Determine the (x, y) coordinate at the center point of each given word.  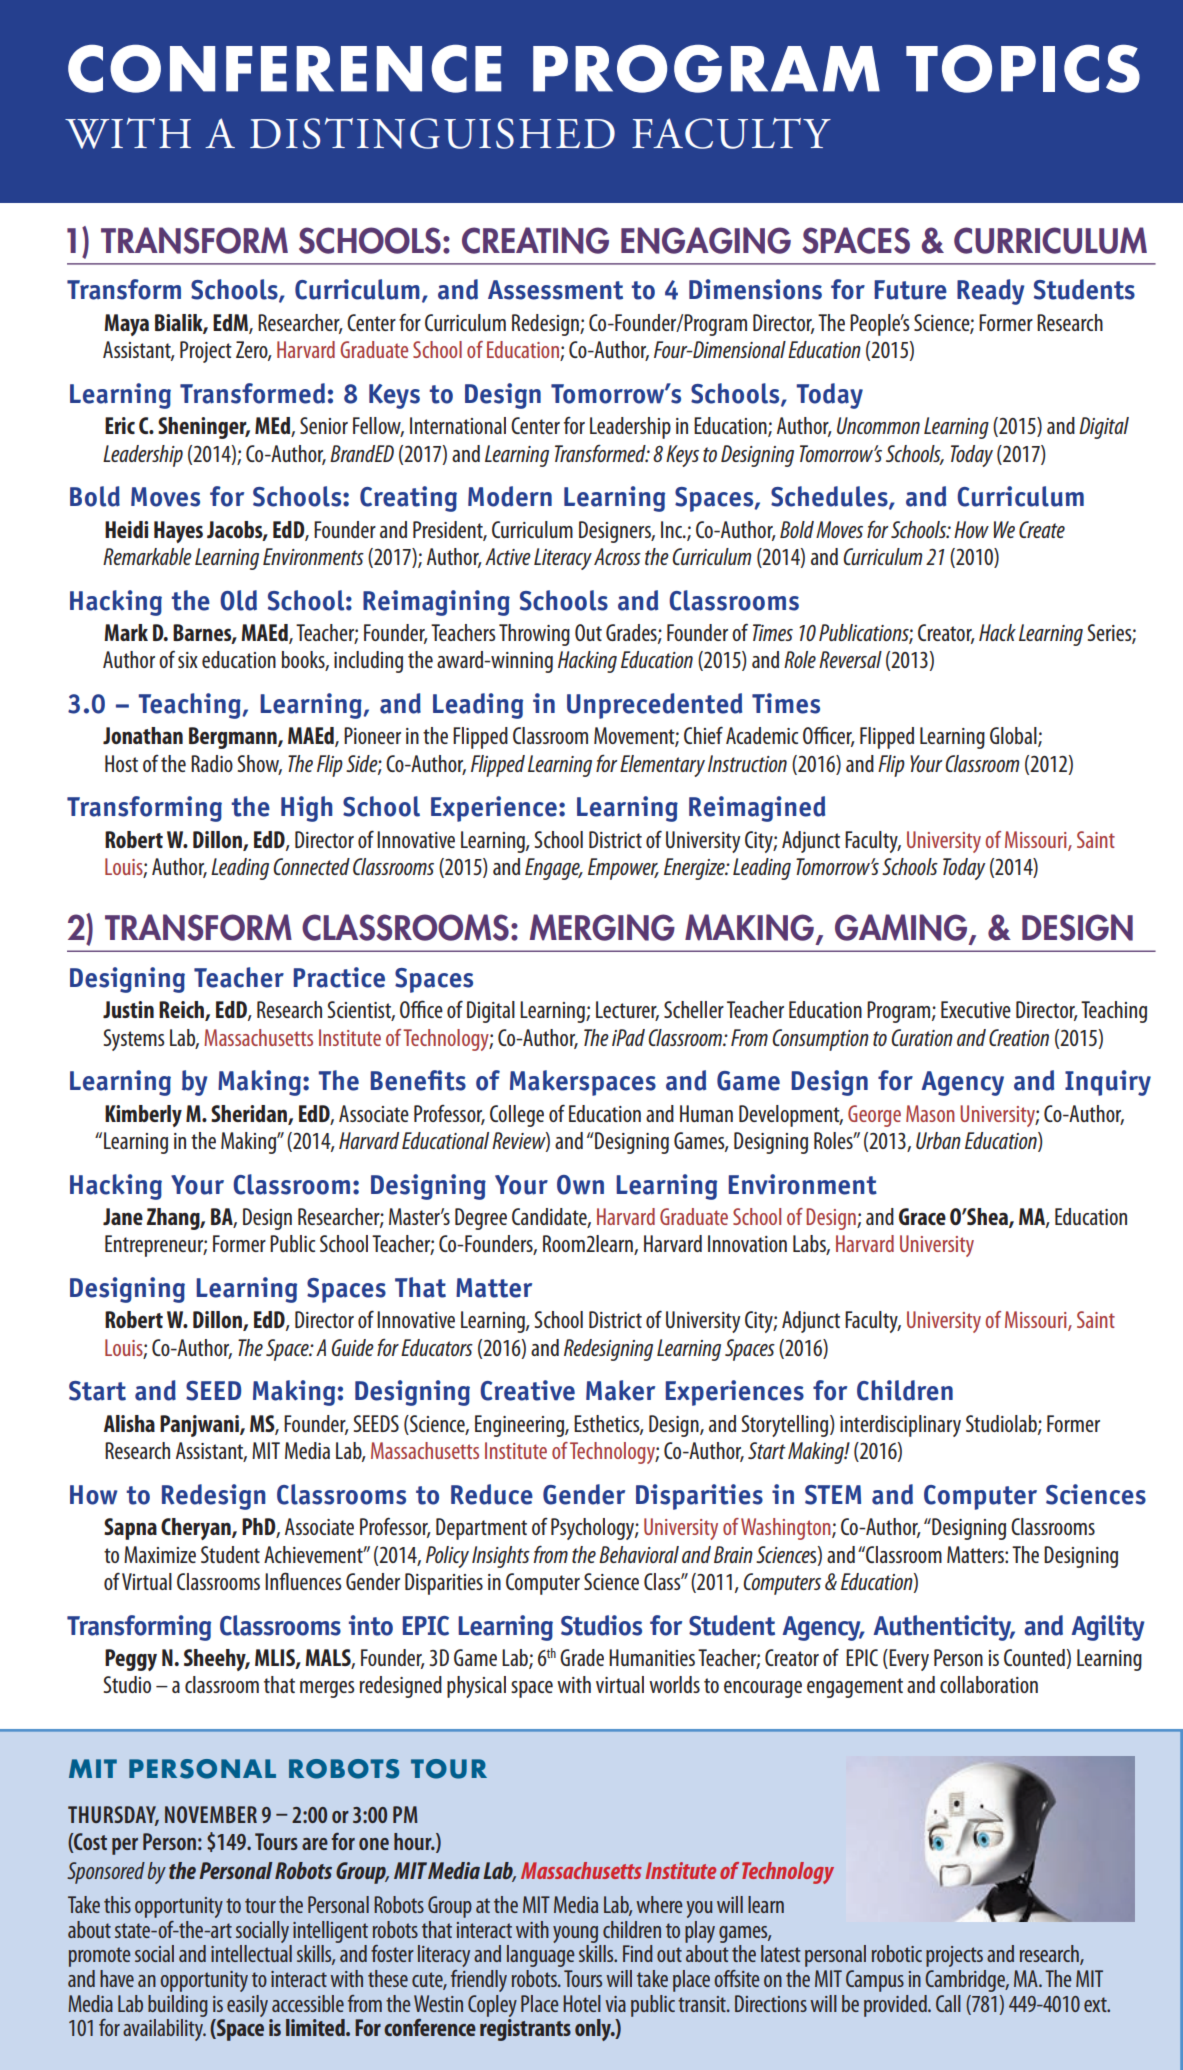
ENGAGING (706, 240)
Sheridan (250, 1114)
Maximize (160, 1554)
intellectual (251, 1953)
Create (1042, 529)
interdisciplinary (900, 1426)
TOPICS (1023, 68)
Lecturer (627, 1011)
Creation (1019, 1037)
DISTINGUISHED (432, 133)
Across (617, 556)
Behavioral (639, 1554)
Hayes (178, 532)
